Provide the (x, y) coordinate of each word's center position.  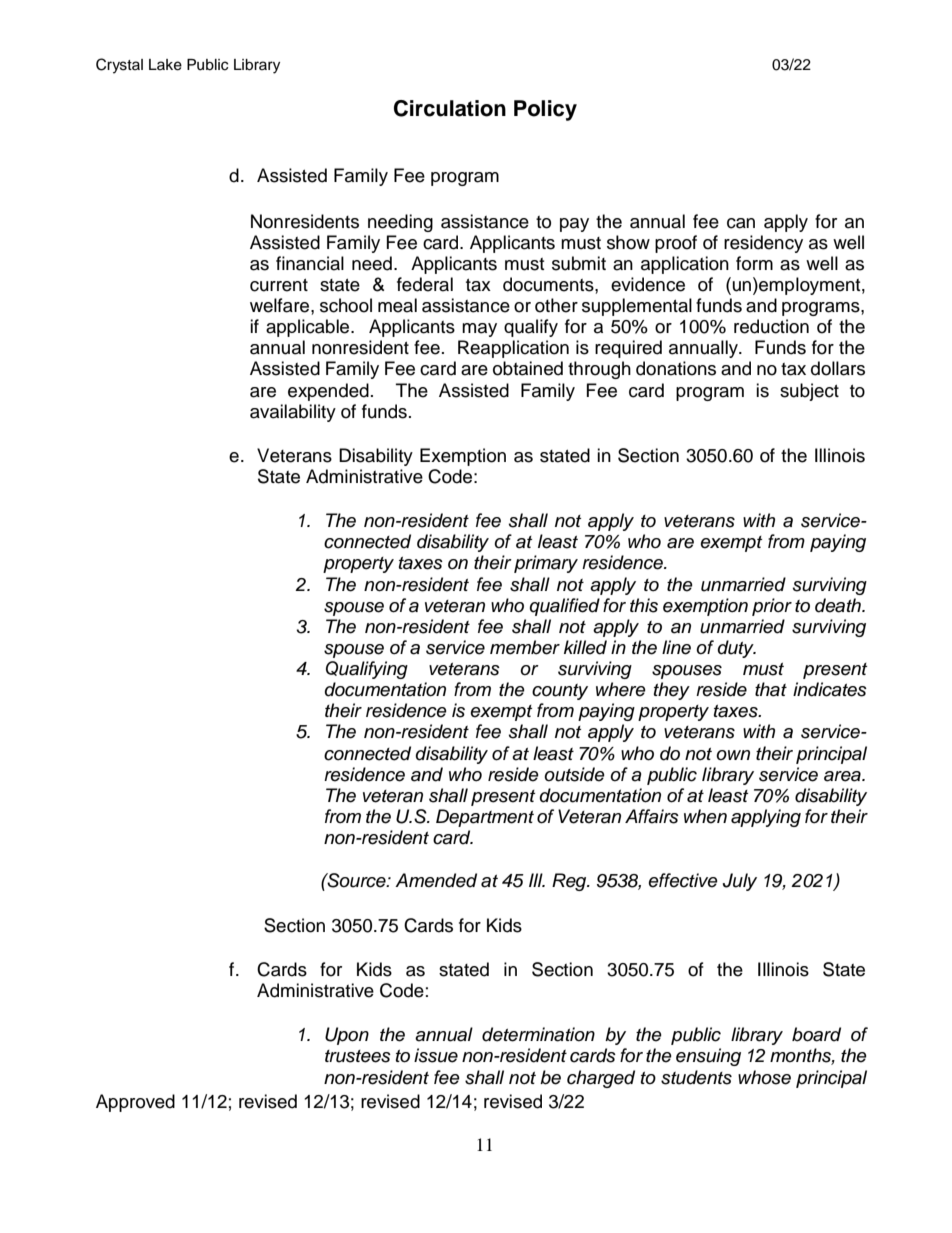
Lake (165, 65)
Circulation (450, 108)
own (733, 755)
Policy (545, 110)
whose (764, 1077)
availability (293, 413)
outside (574, 774)
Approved (135, 1103)
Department (485, 818)
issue (436, 1055)
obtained (528, 368)
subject (809, 392)
